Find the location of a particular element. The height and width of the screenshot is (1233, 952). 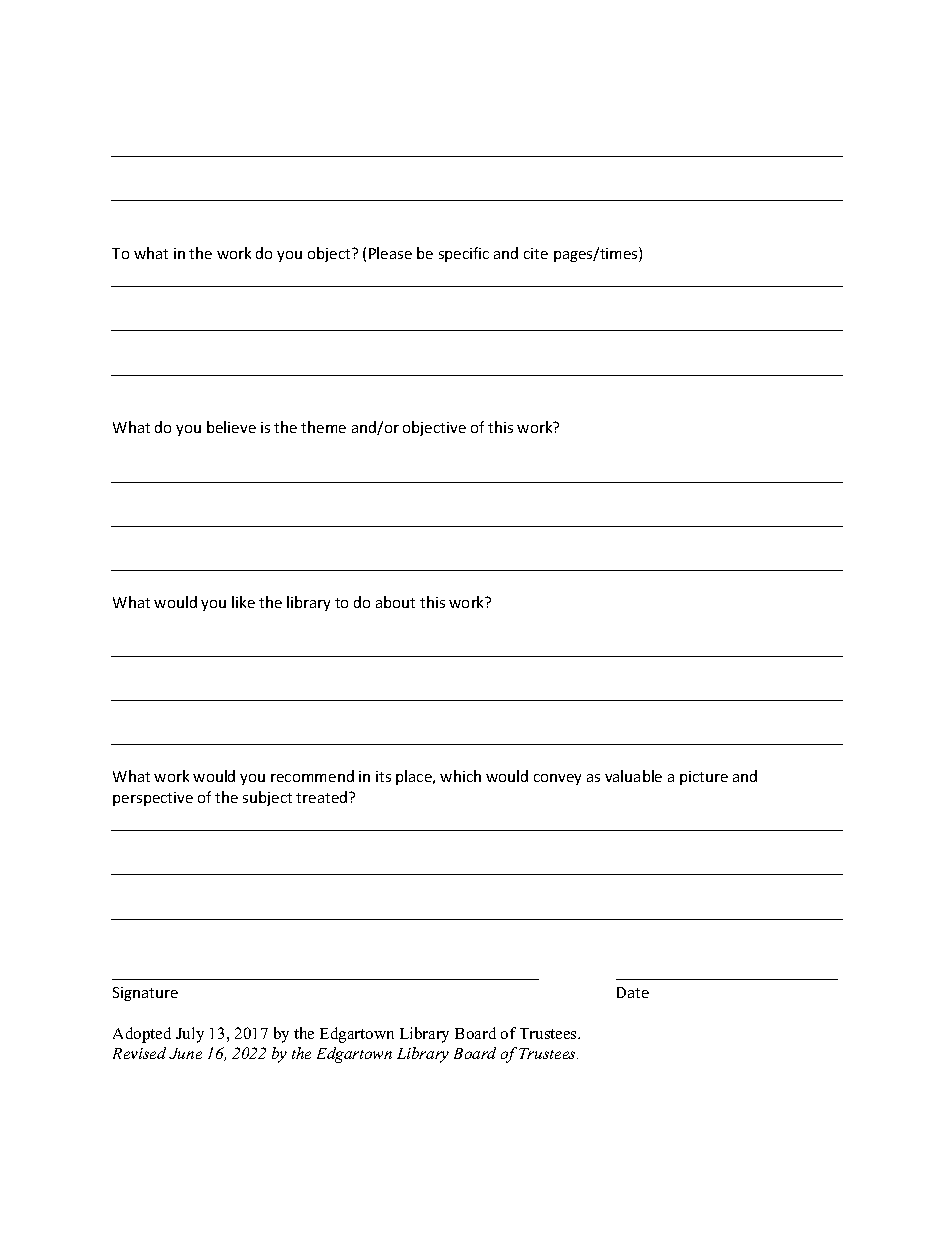

about is located at coordinates (395, 602).
